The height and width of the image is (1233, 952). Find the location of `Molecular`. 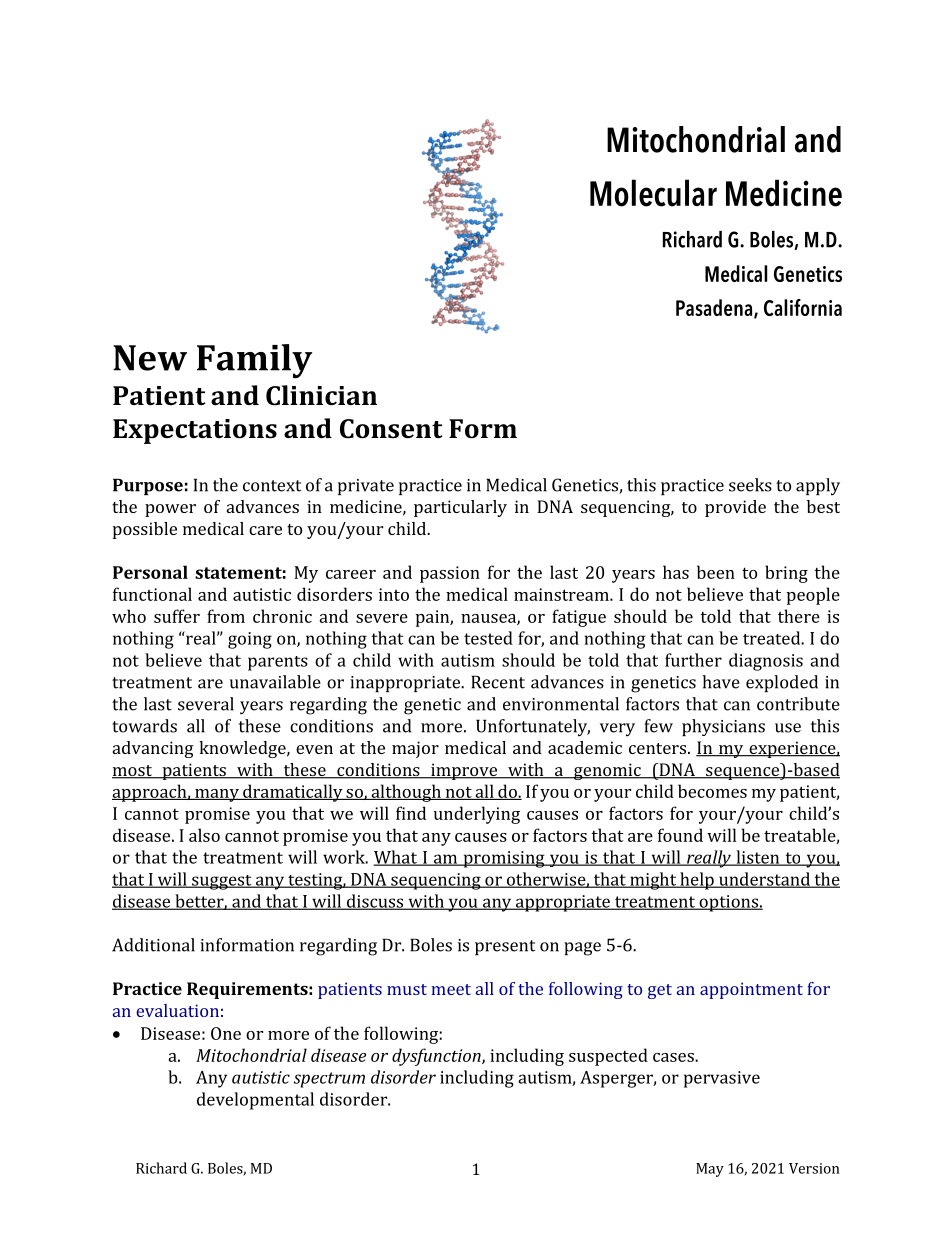

Molecular is located at coordinates (653, 193).
